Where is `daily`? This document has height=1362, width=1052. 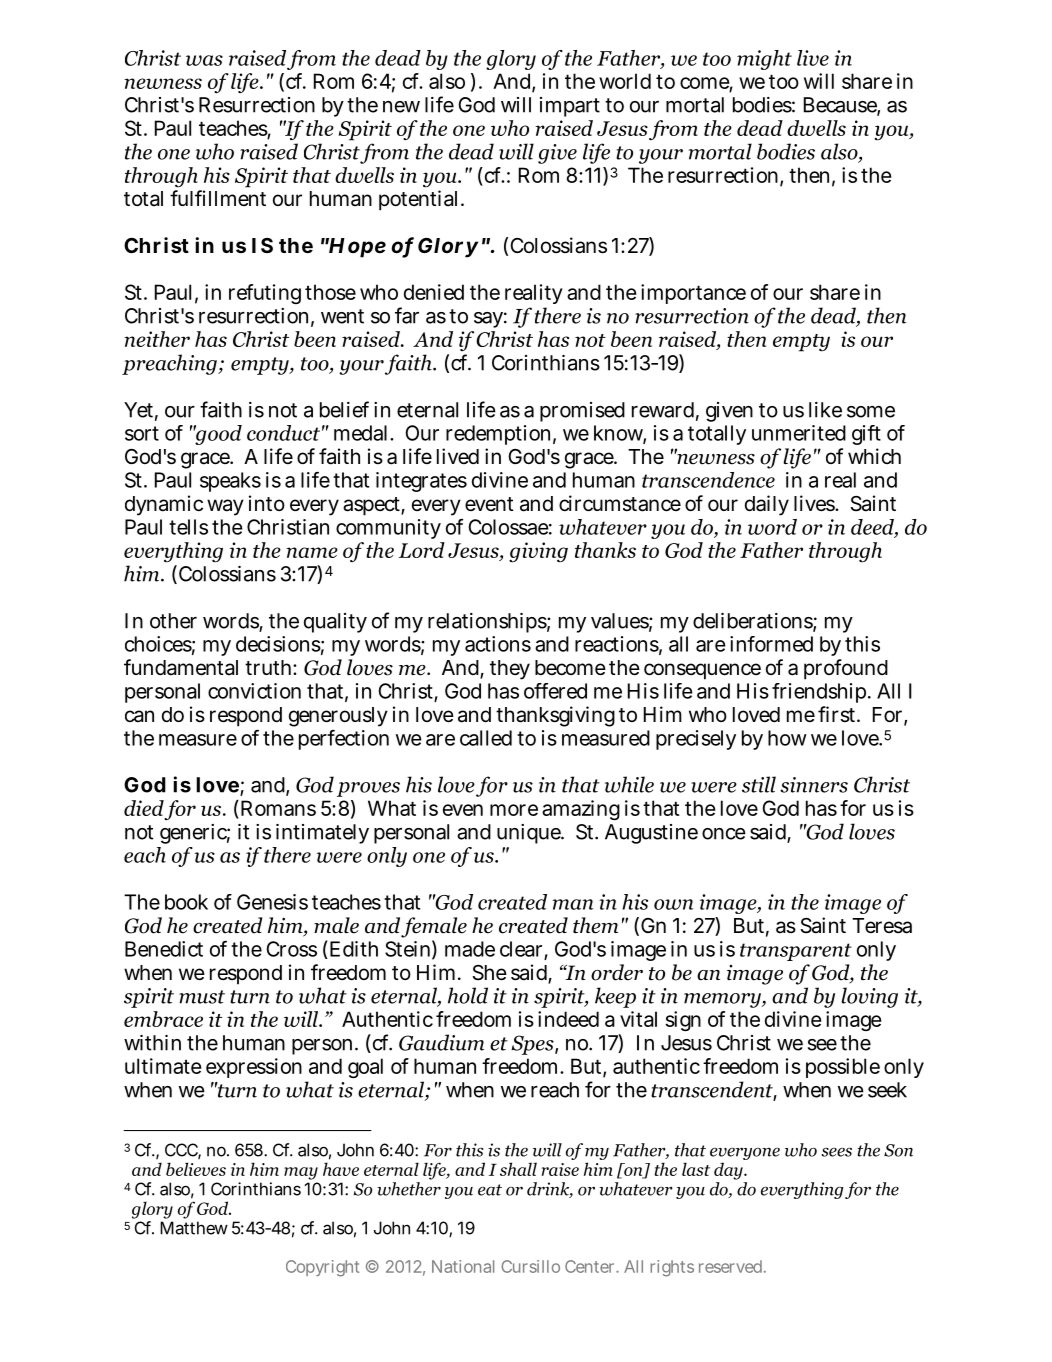 daily is located at coordinates (767, 505).
